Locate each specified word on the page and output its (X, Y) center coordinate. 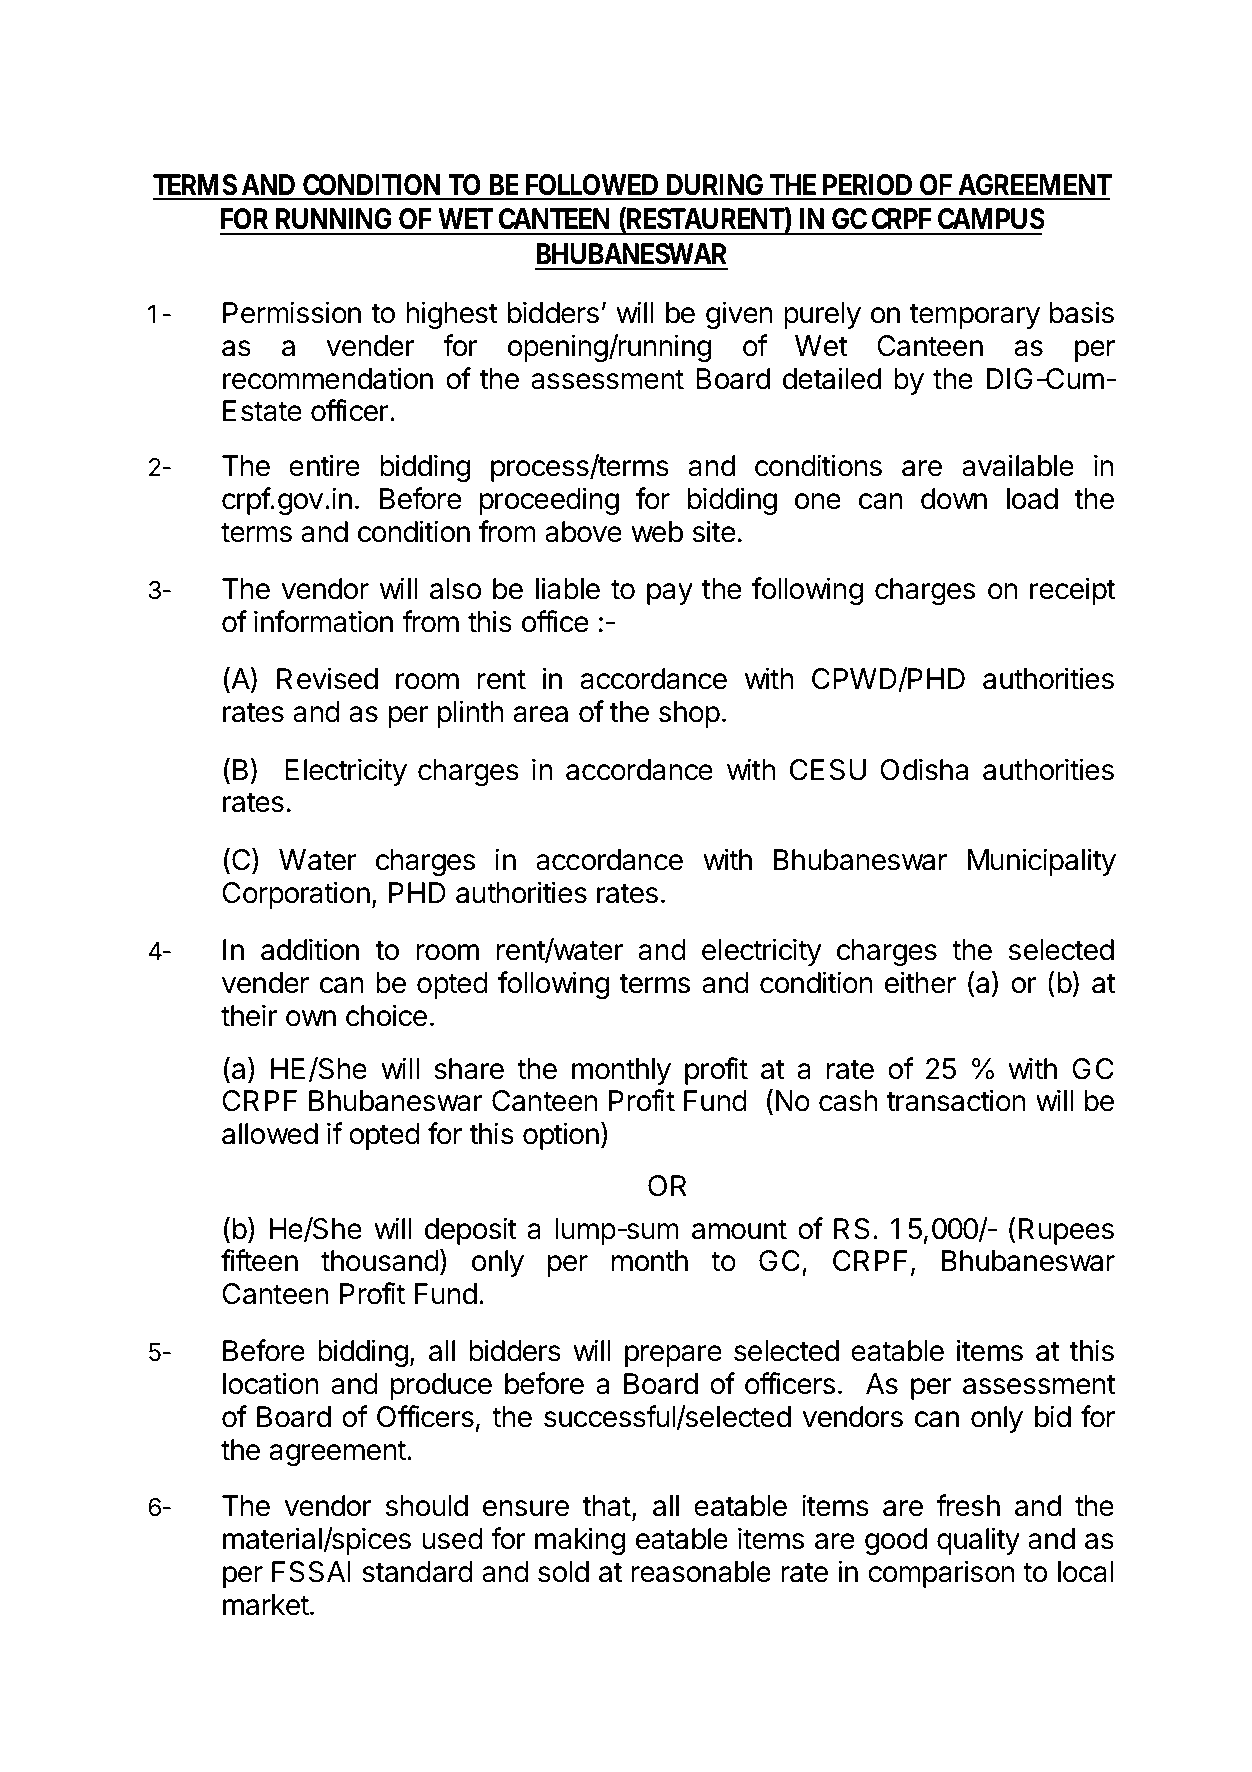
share (469, 1069)
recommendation (328, 378)
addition (310, 949)
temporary (975, 316)
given (739, 315)
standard (417, 1572)
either (920, 982)
